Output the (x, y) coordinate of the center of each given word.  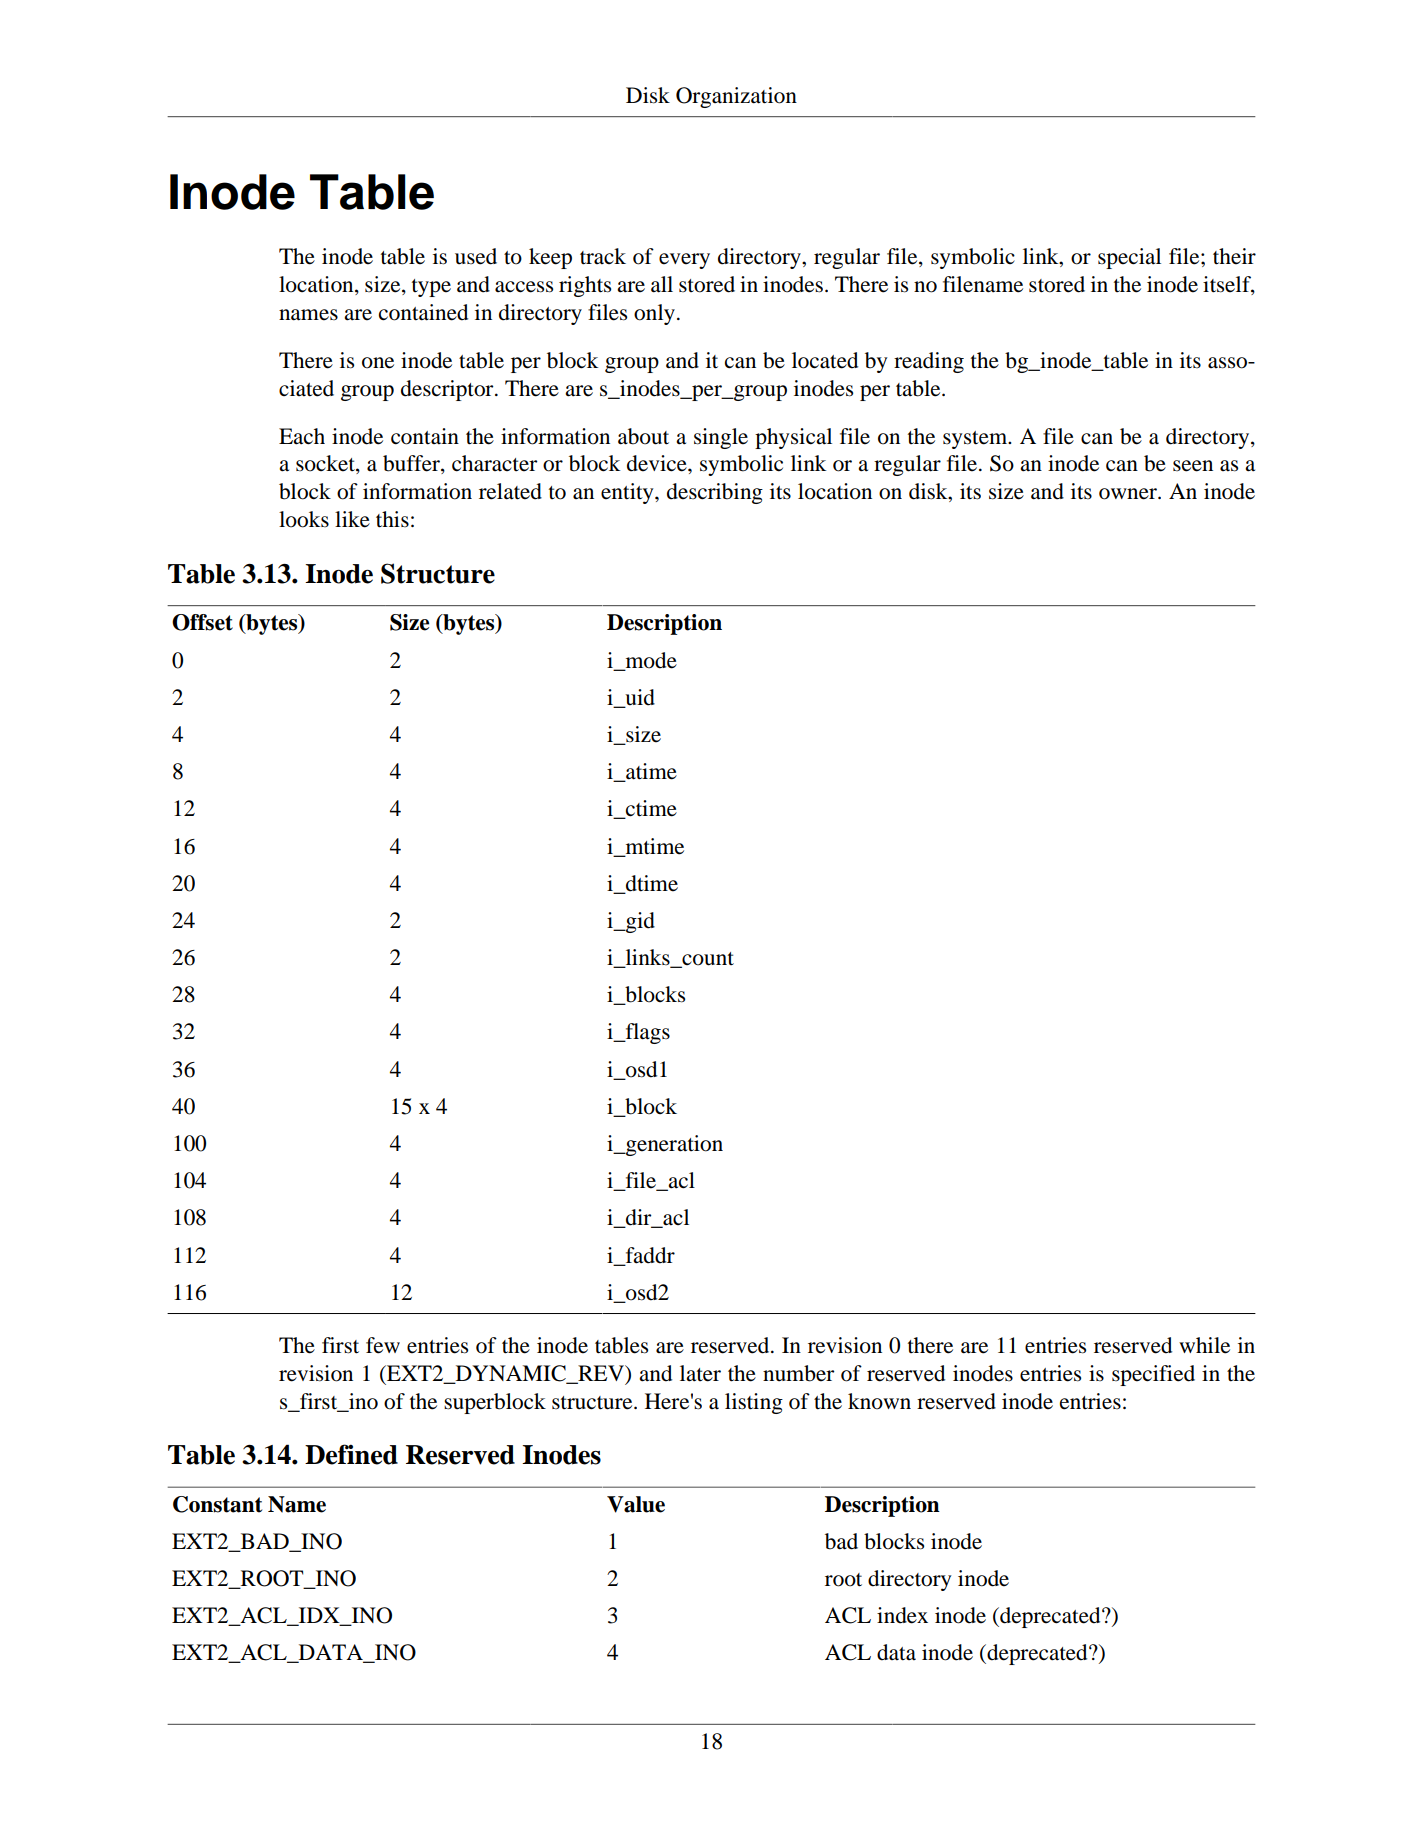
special (1129, 258)
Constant (217, 1504)
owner (1129, 494)
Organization (736, 97)
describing (715, 493)
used (476, 256)
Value (636, 1504)
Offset (202, 622)
